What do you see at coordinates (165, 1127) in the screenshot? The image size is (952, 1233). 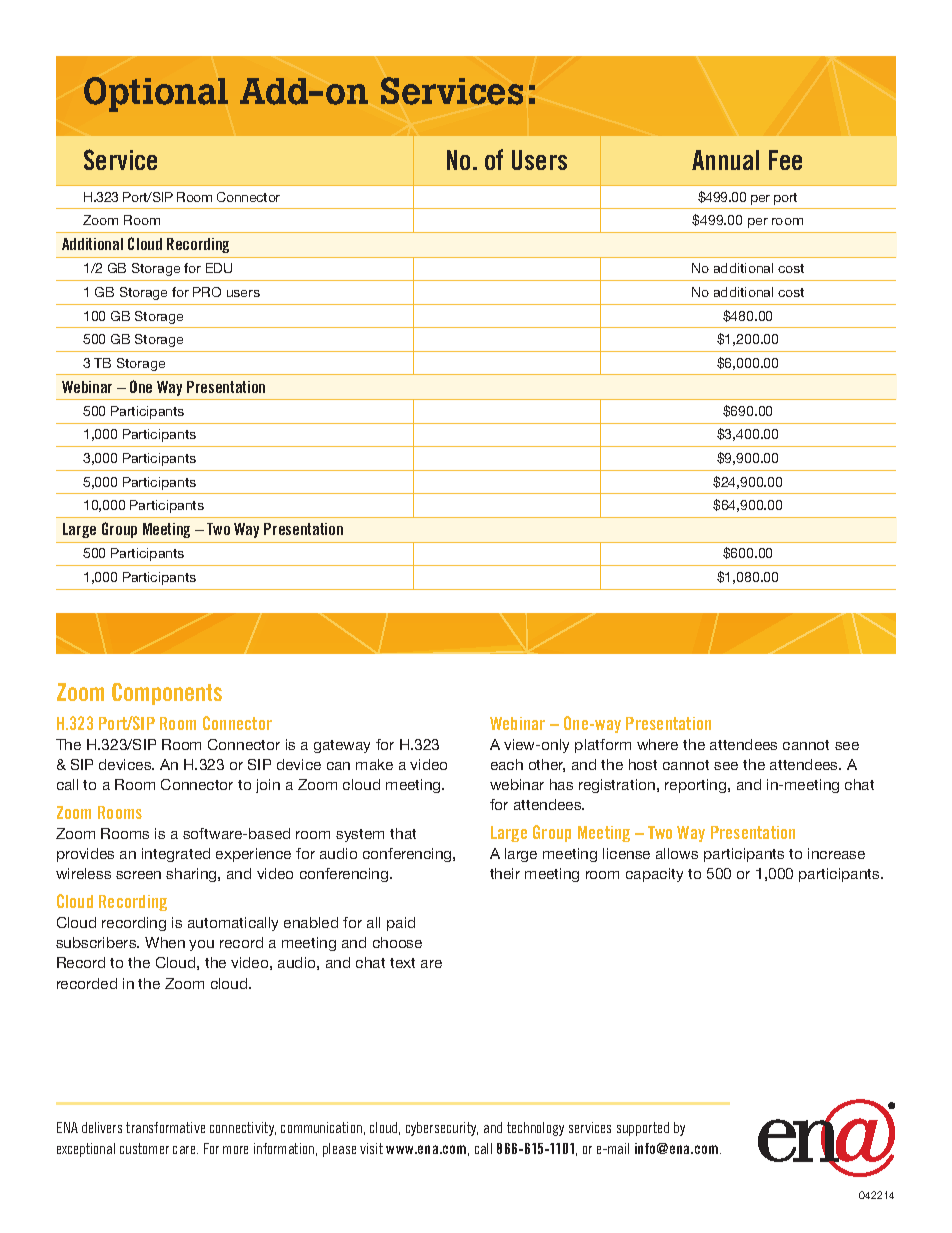 I see `transformative` at bounding box center [165, 1127].
